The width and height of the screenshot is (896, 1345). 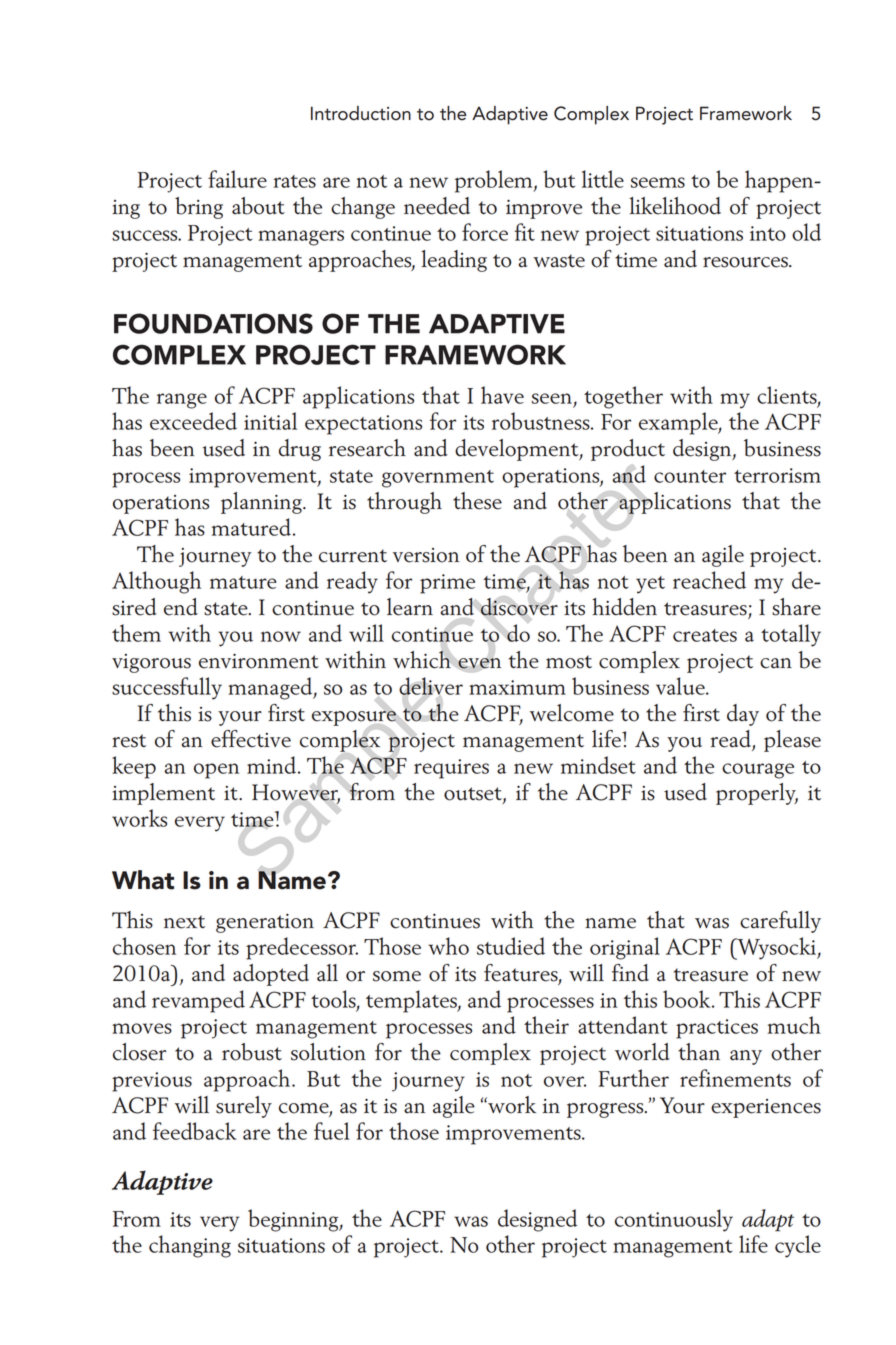 I want to click on seems, so click(x=658, y=182).
